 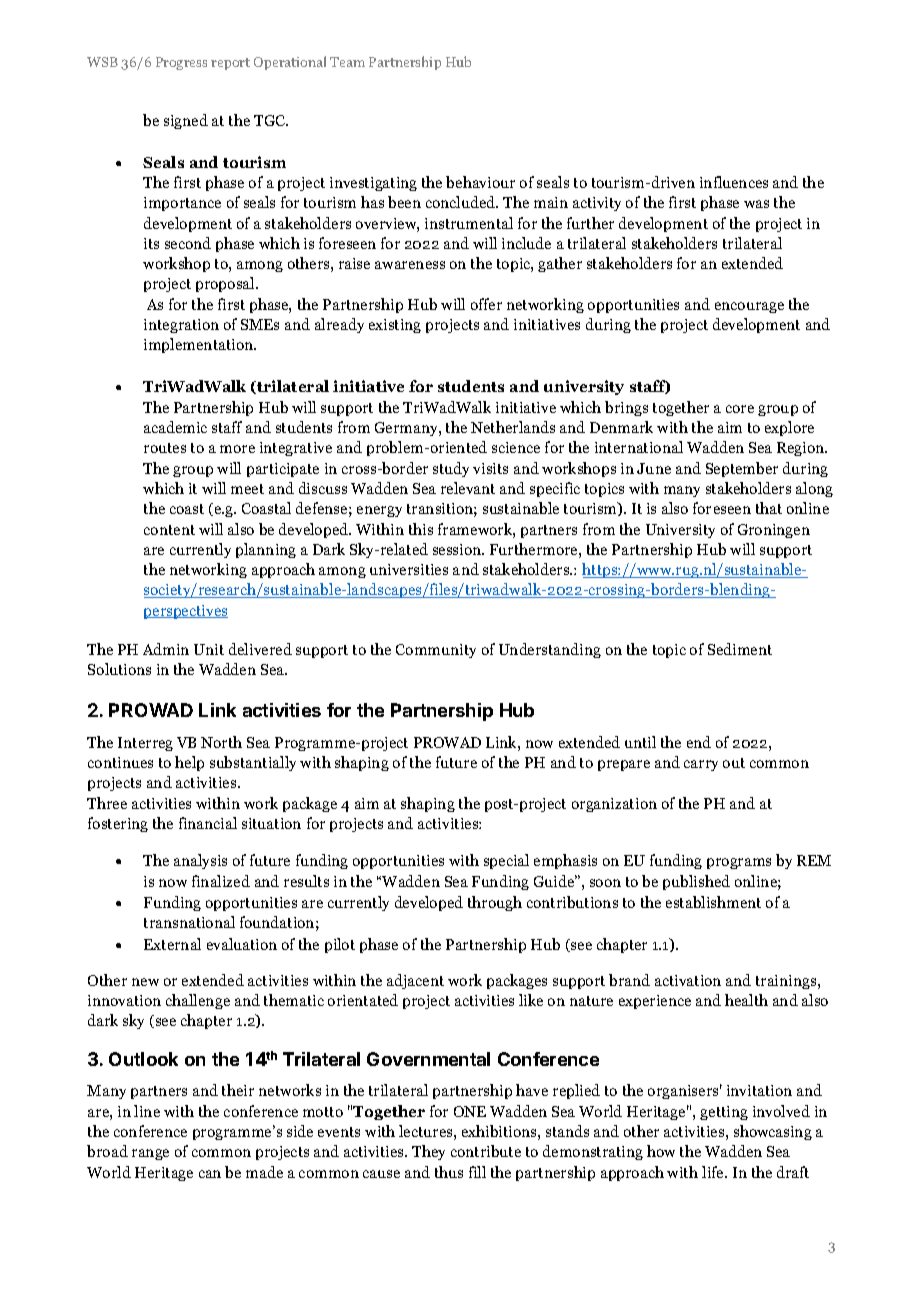 I want to click on offer, so click(x=486, y=304).
